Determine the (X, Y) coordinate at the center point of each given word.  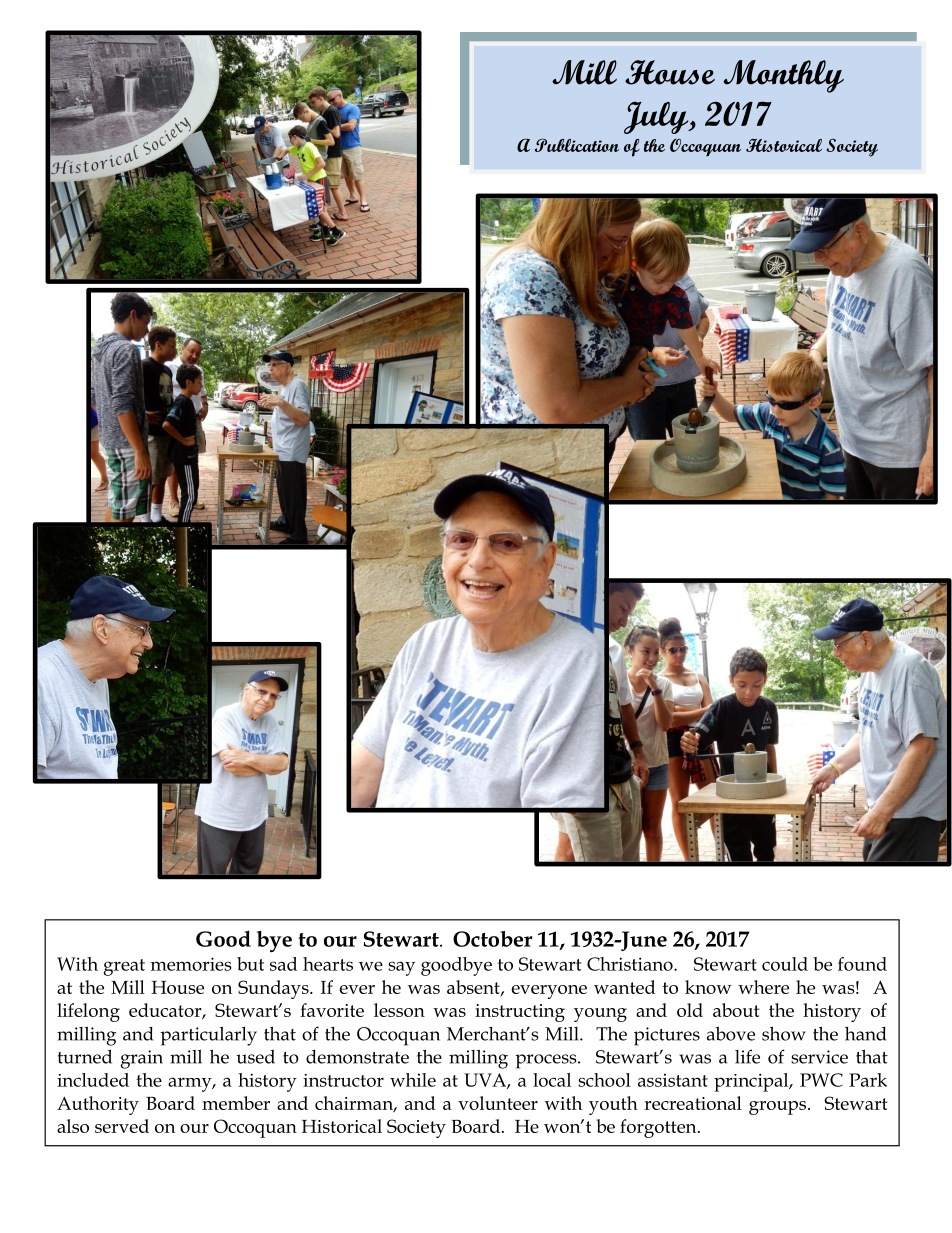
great (124, 967)
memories (191, 964)
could (785, 964)
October (492, 939)
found (862, 964)
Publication (577, 145)
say (401, 968)
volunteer (498, 1103)
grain (142, 1059)
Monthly (783, 76)
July (657, 117)
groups (779, 1108)
